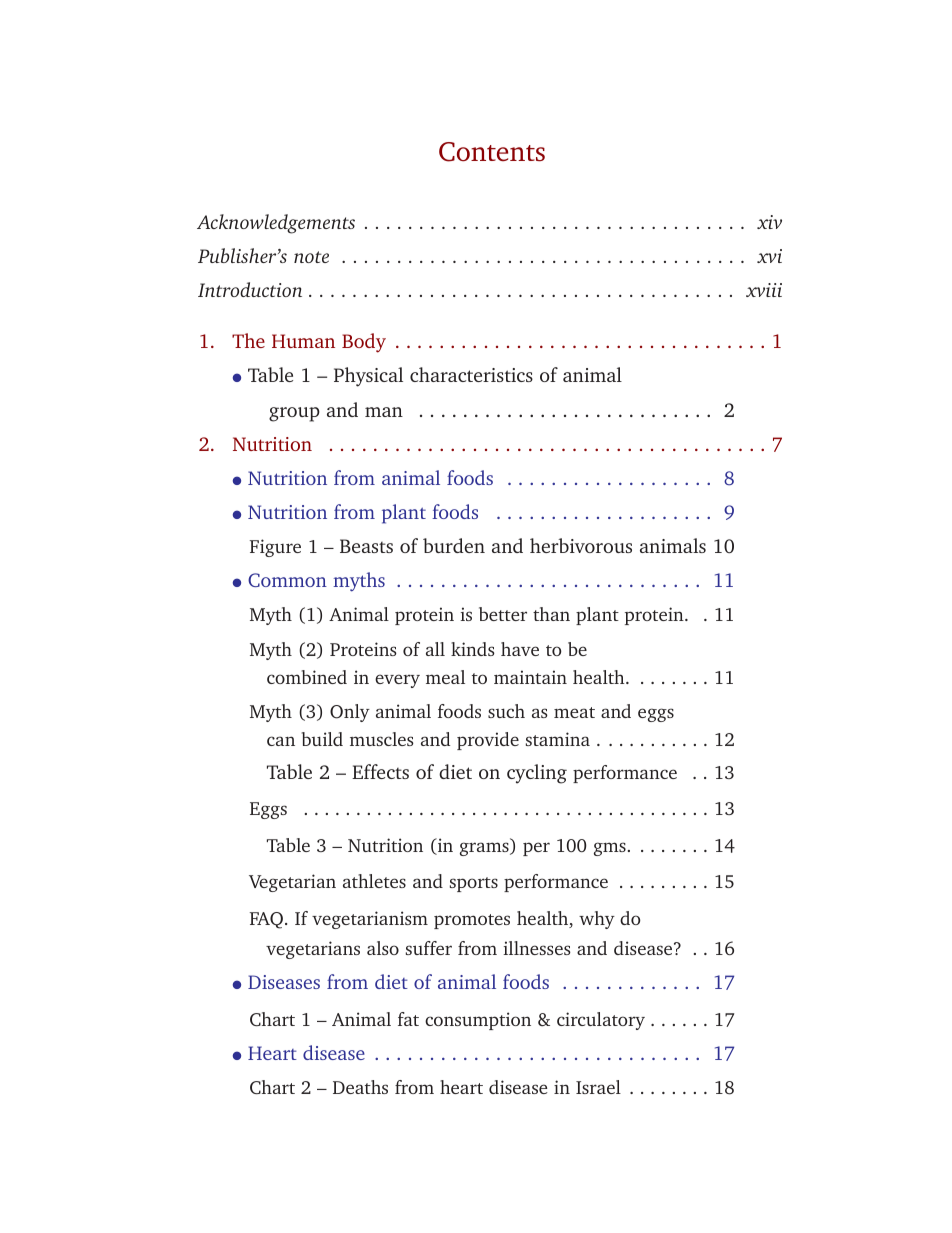 The height and width of the screenshot is (1233, 952). Describe the element at coordinates (360, 1087) in the screenshot. I see `Deaths` at that location.
